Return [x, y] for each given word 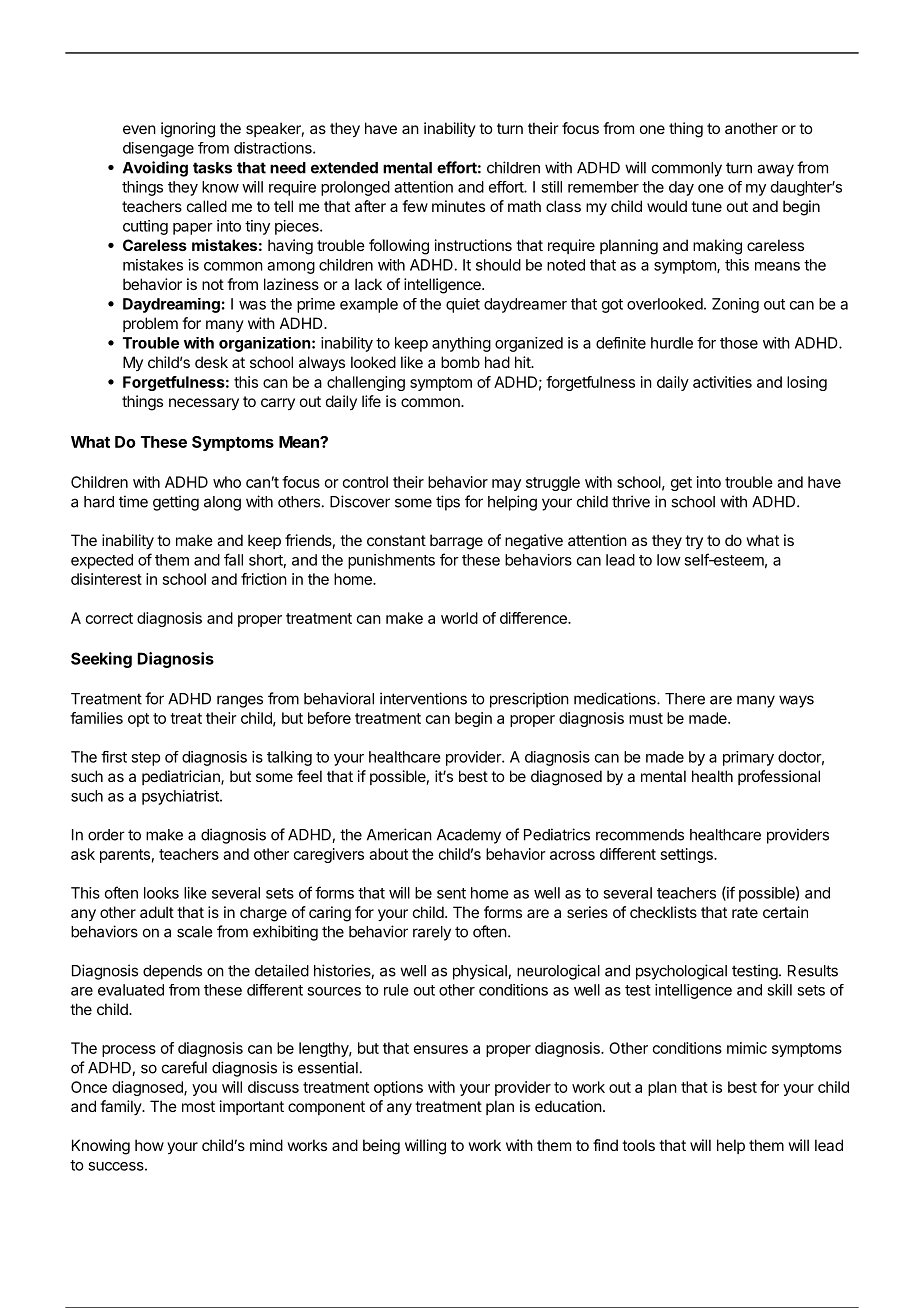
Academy [469, 836]
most [198, 1106]
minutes [458, 206]
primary [748, 758]
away [775, 170]
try [694, 542]
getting [176, 503]
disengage [158, 149]
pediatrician [182, 777]
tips [448, 503]
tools [638, 1145]
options [398, 1088]
